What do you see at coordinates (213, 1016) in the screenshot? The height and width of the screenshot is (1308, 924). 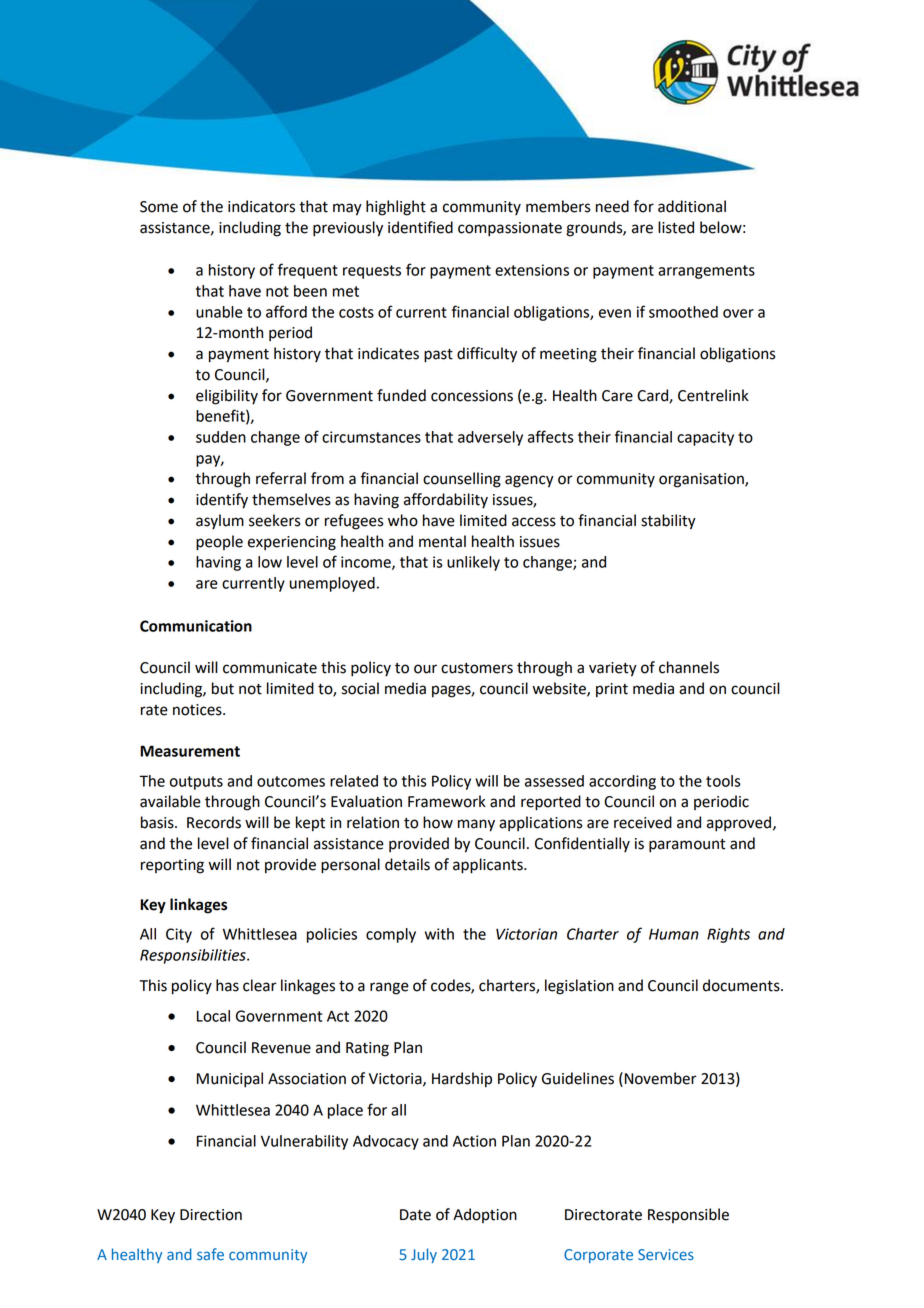 I see `Local` at bounding box center [213, 1016].
